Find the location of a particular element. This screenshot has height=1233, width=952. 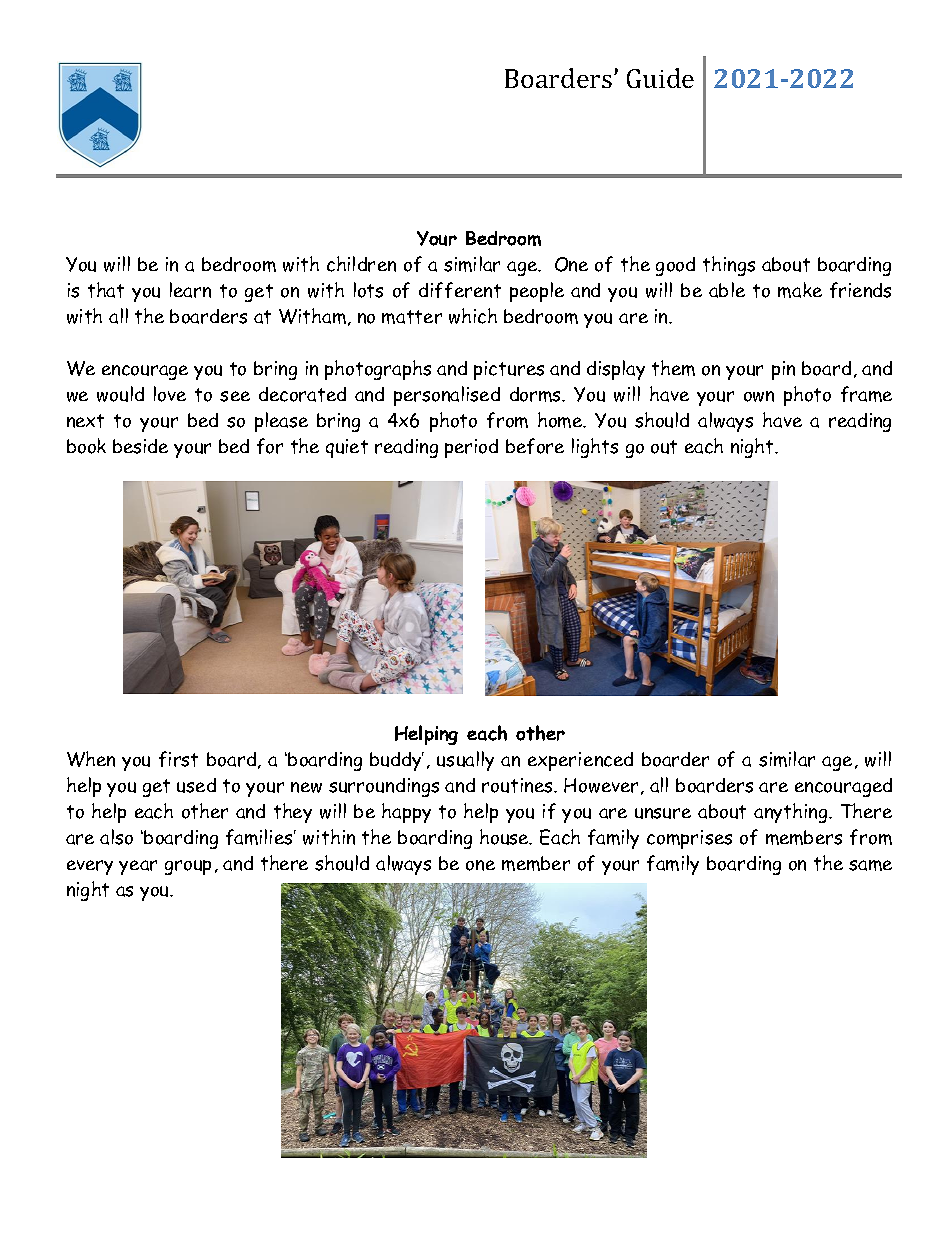

beside is located at coordinates (140, 446).
